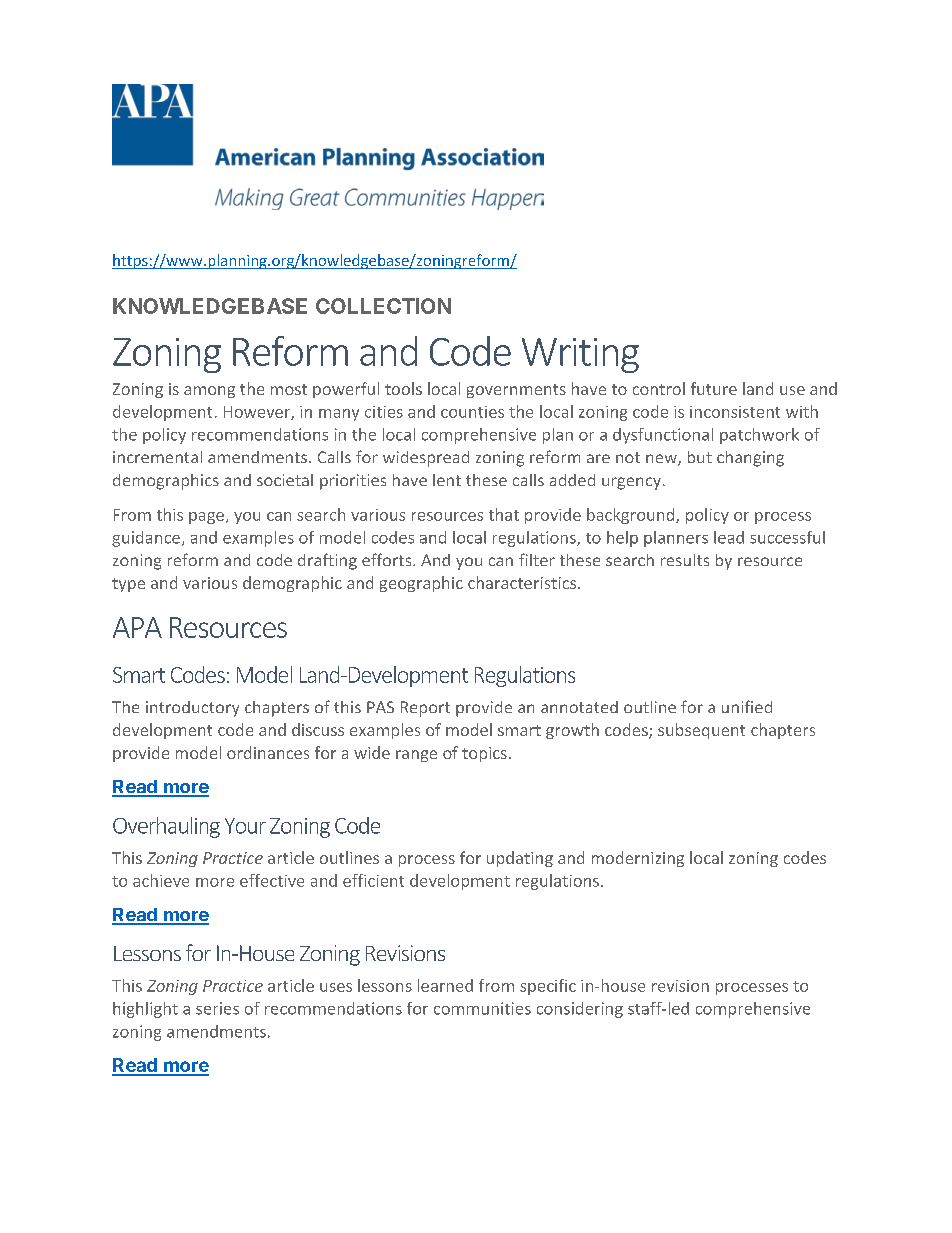 The height and width of the document is (1233, 952). What do you see at coordinates (425, 709) in the document?
I see `Report` at bounding box center [425, 709].
